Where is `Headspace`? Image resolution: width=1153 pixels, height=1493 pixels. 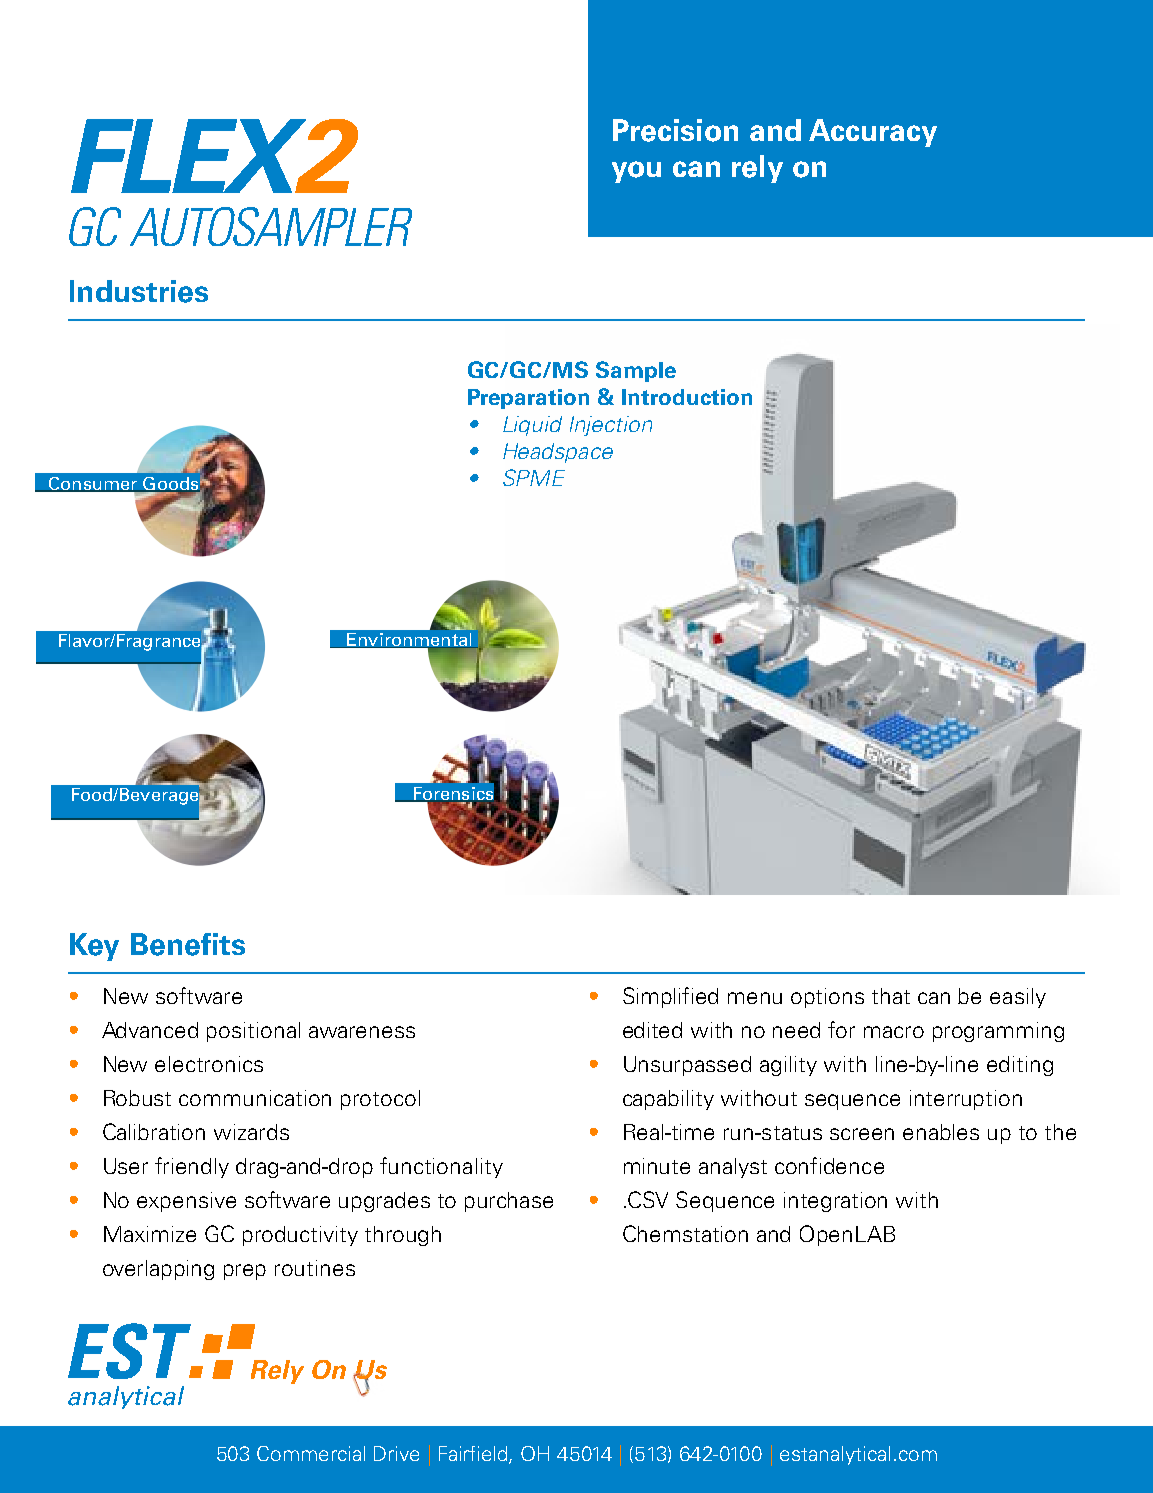
Headspace is located at coordinates (558, 453).
